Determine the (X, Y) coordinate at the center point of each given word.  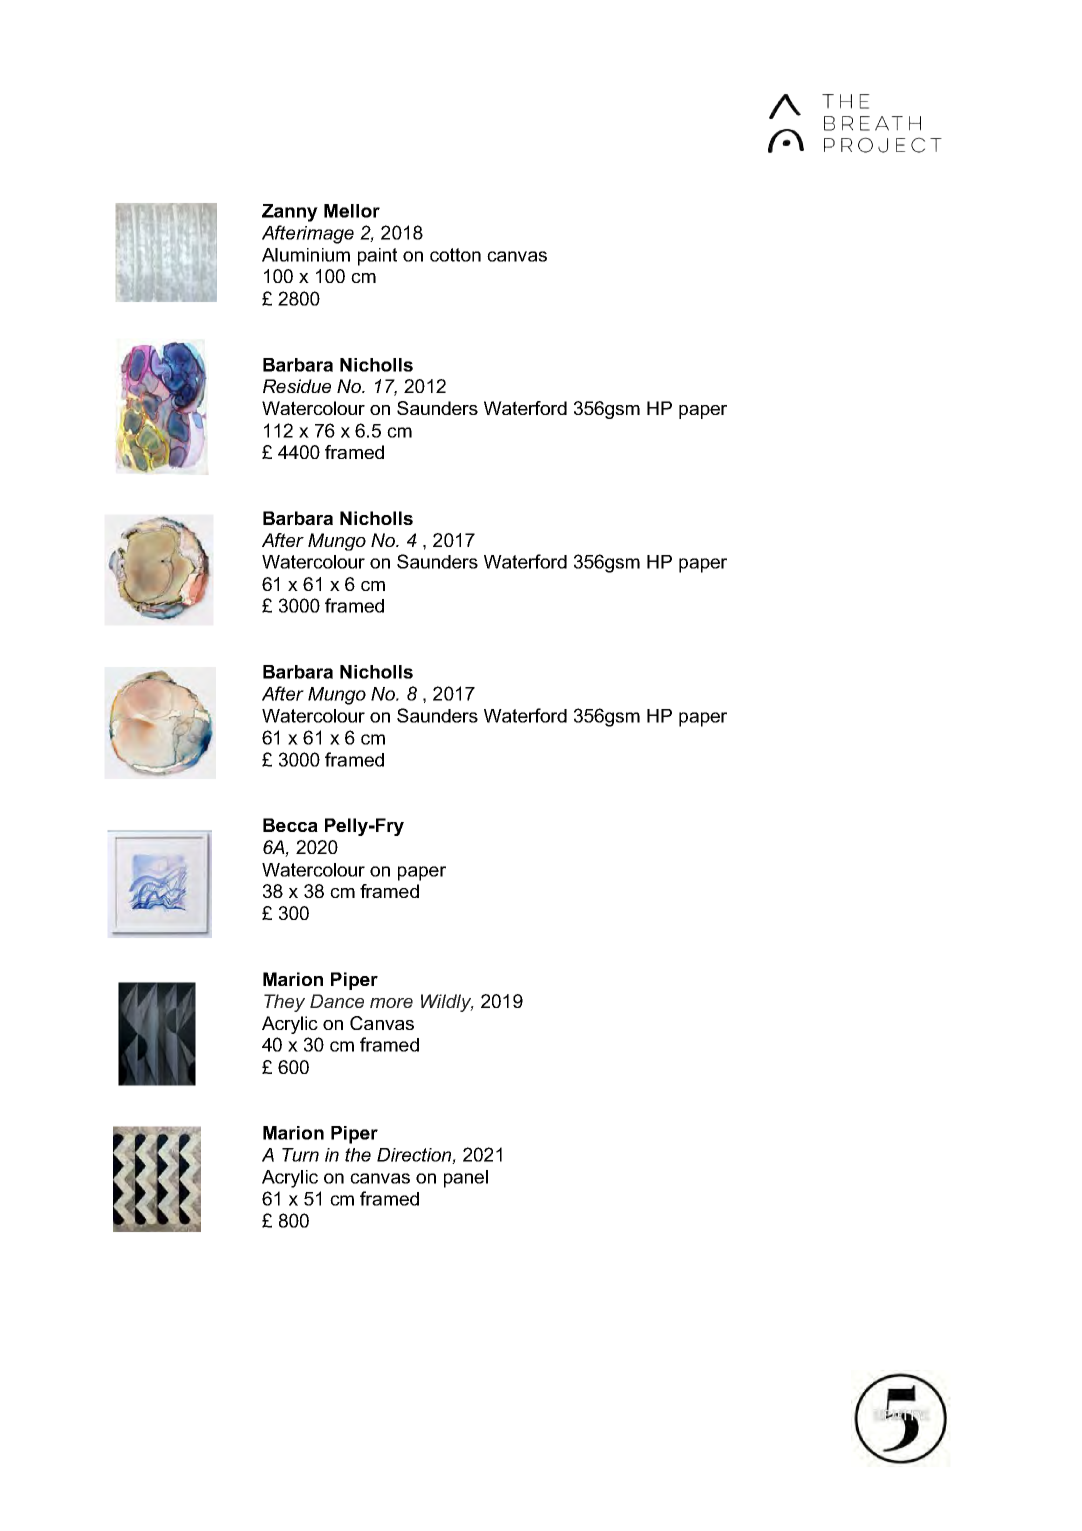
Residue (297, 386)
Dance (337, 1001)
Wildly (447, 1003)
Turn (300, 1155)
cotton (455, 255)
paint (377, 257)
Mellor (352, 211)
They (284, 1003)
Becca (290, 825)
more (391, 1003)
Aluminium (306, 255)
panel (466, 1179)
